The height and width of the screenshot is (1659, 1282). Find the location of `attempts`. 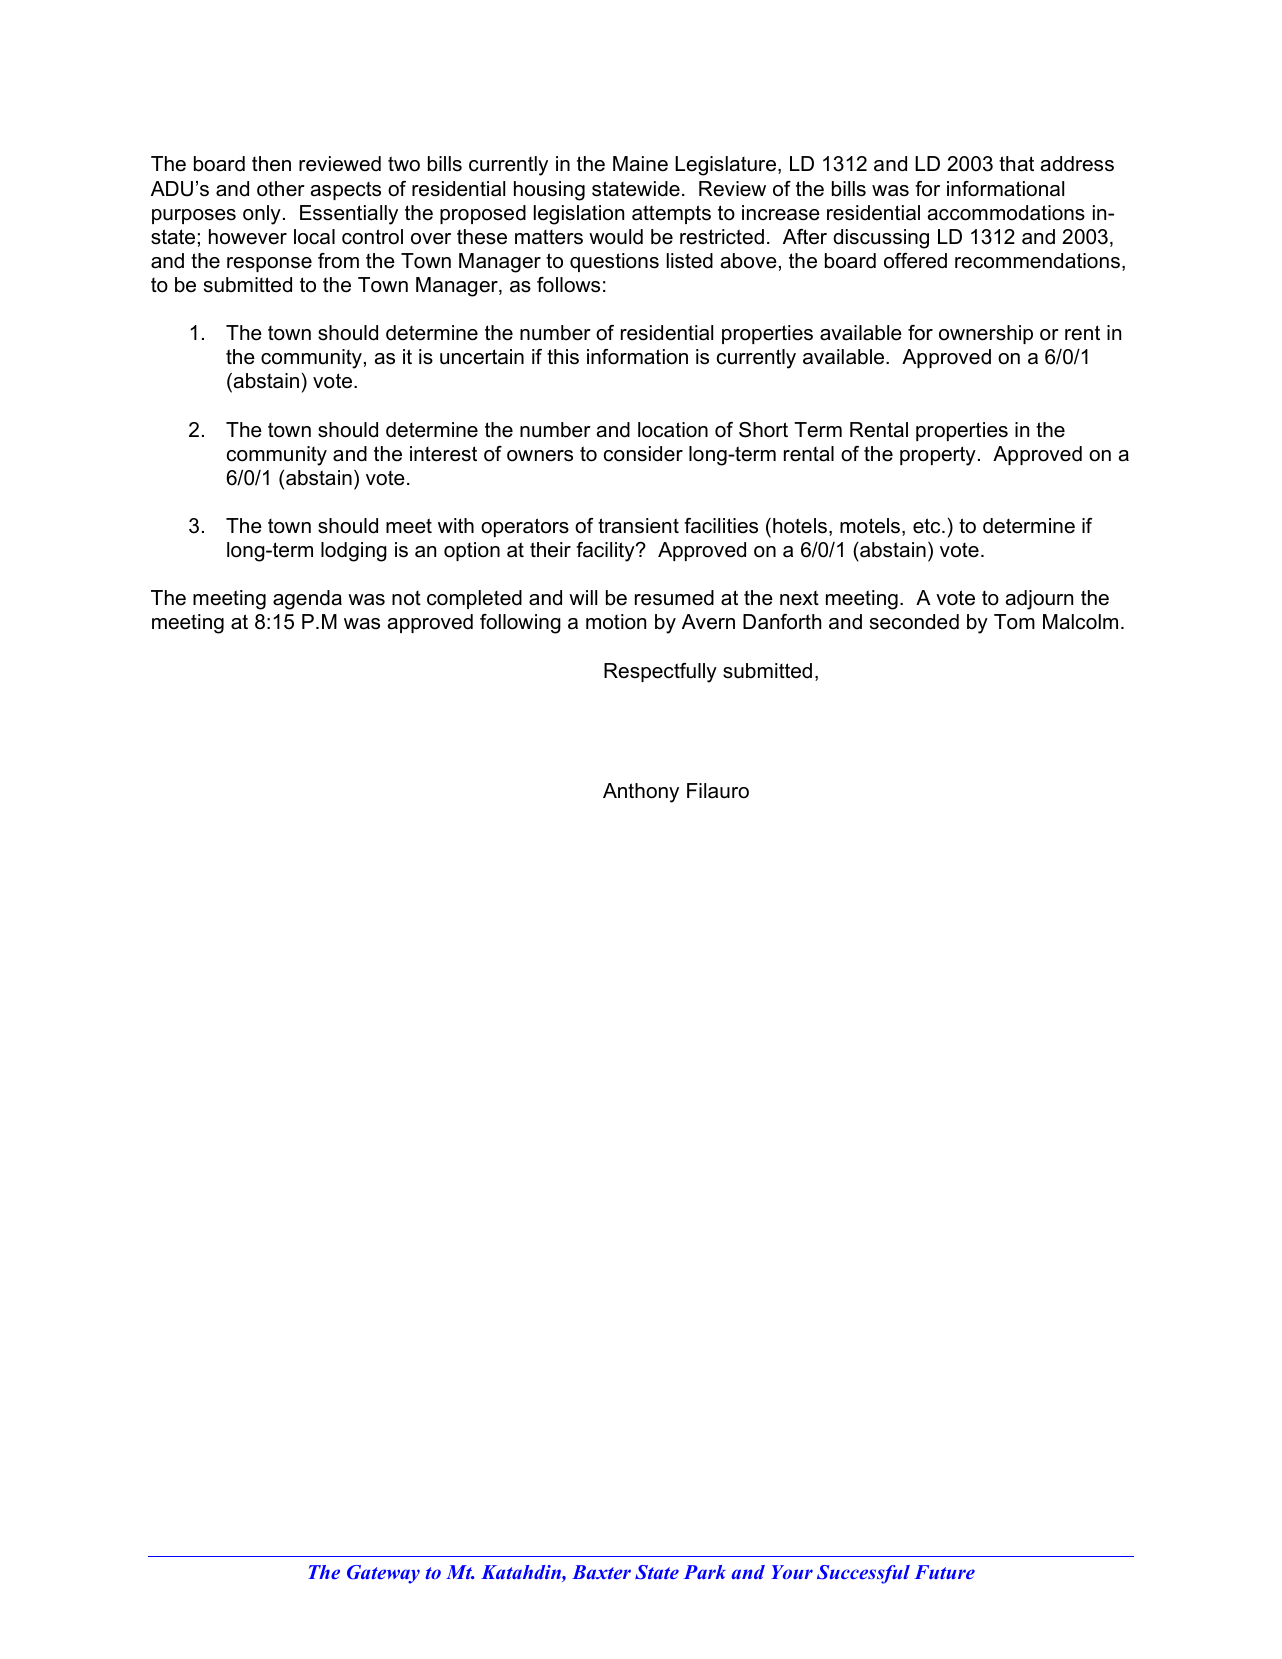

attempts is located at coordinates (671, 214).
